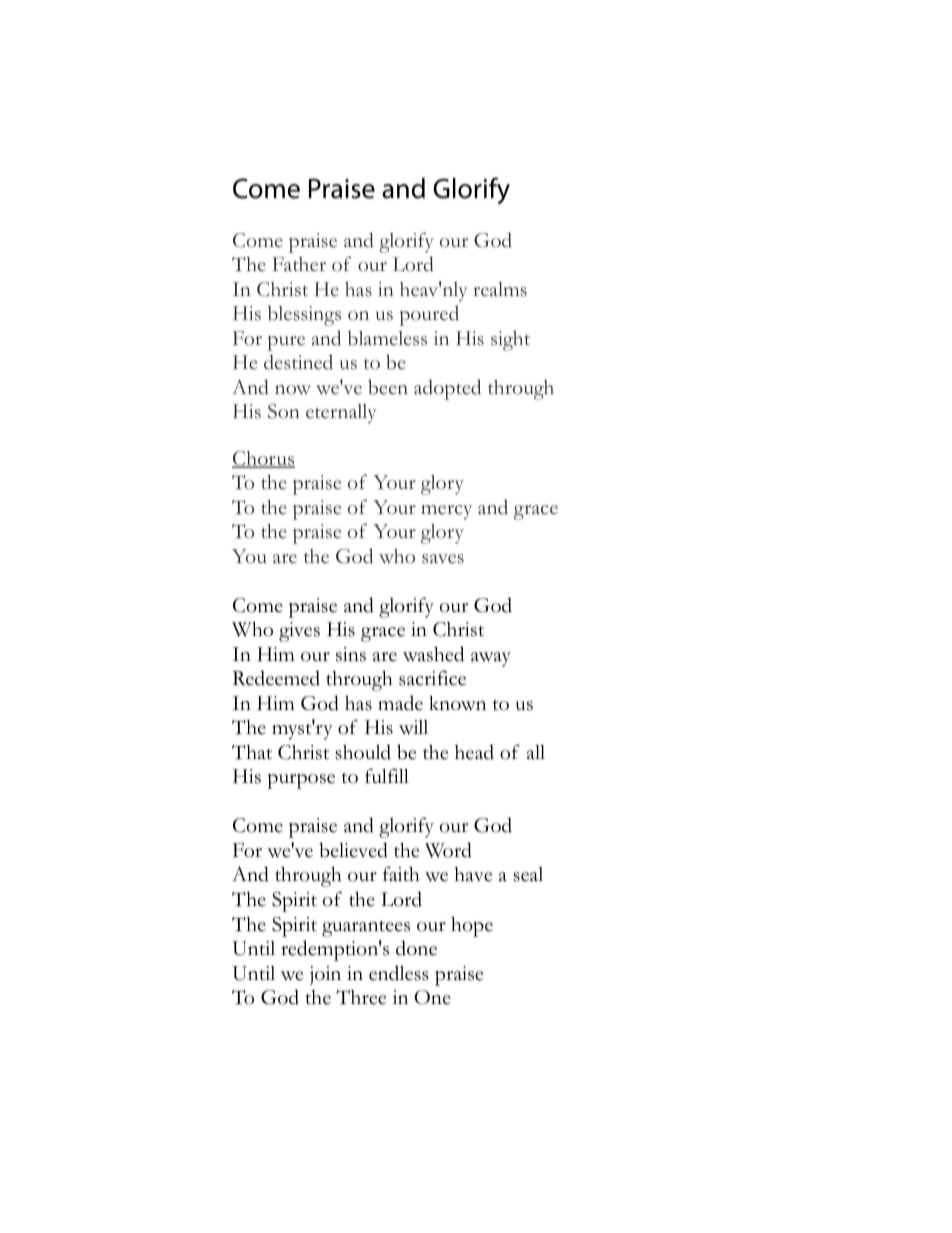 Image resolution: width=952 pixels, height=1233 pixels. What do you see at coordinates (446, 512) in the screenshot?
I see `mercy` at bounding box center [446, 512].
